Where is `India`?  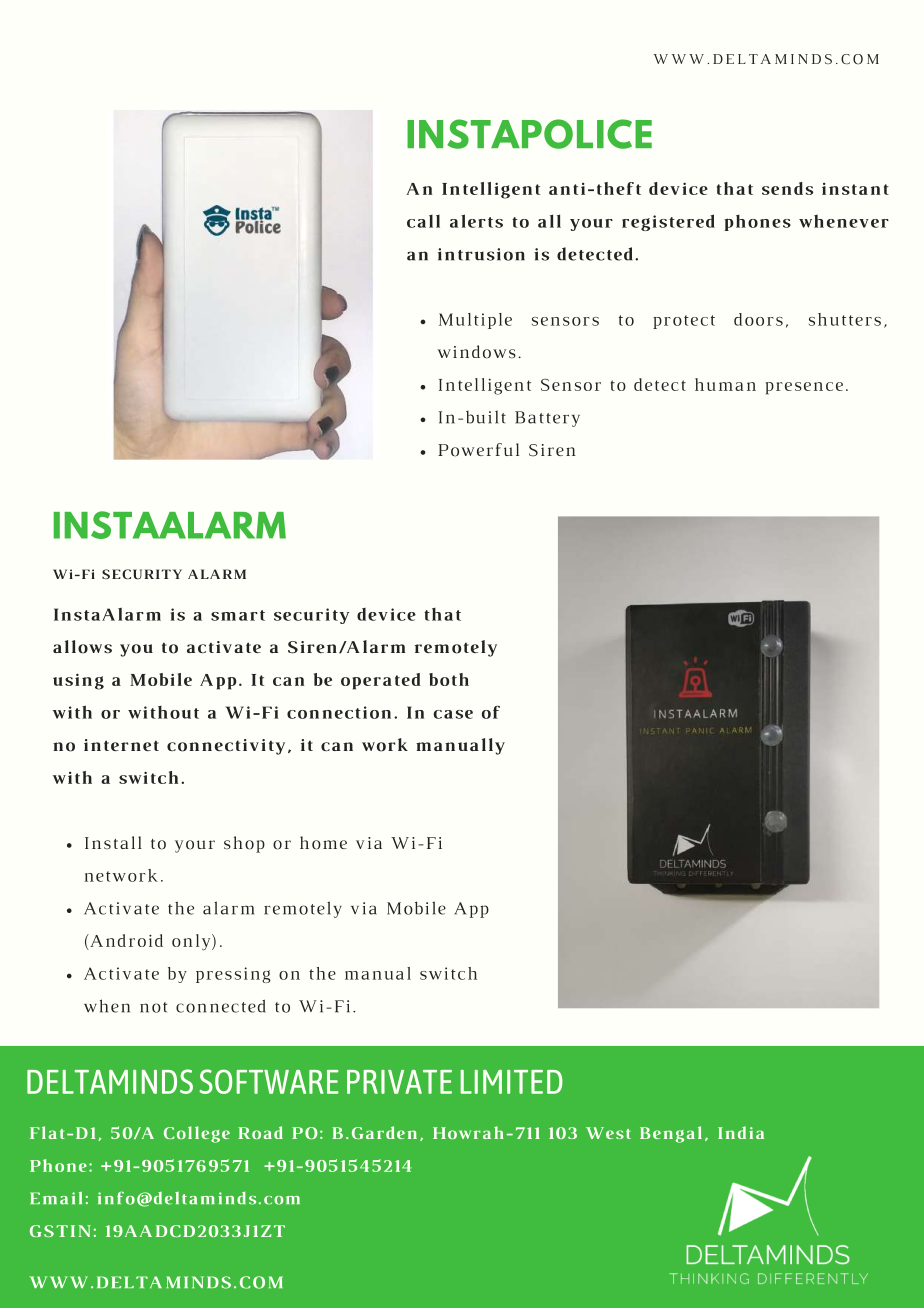 India is located at coordinates (741, 1132).
